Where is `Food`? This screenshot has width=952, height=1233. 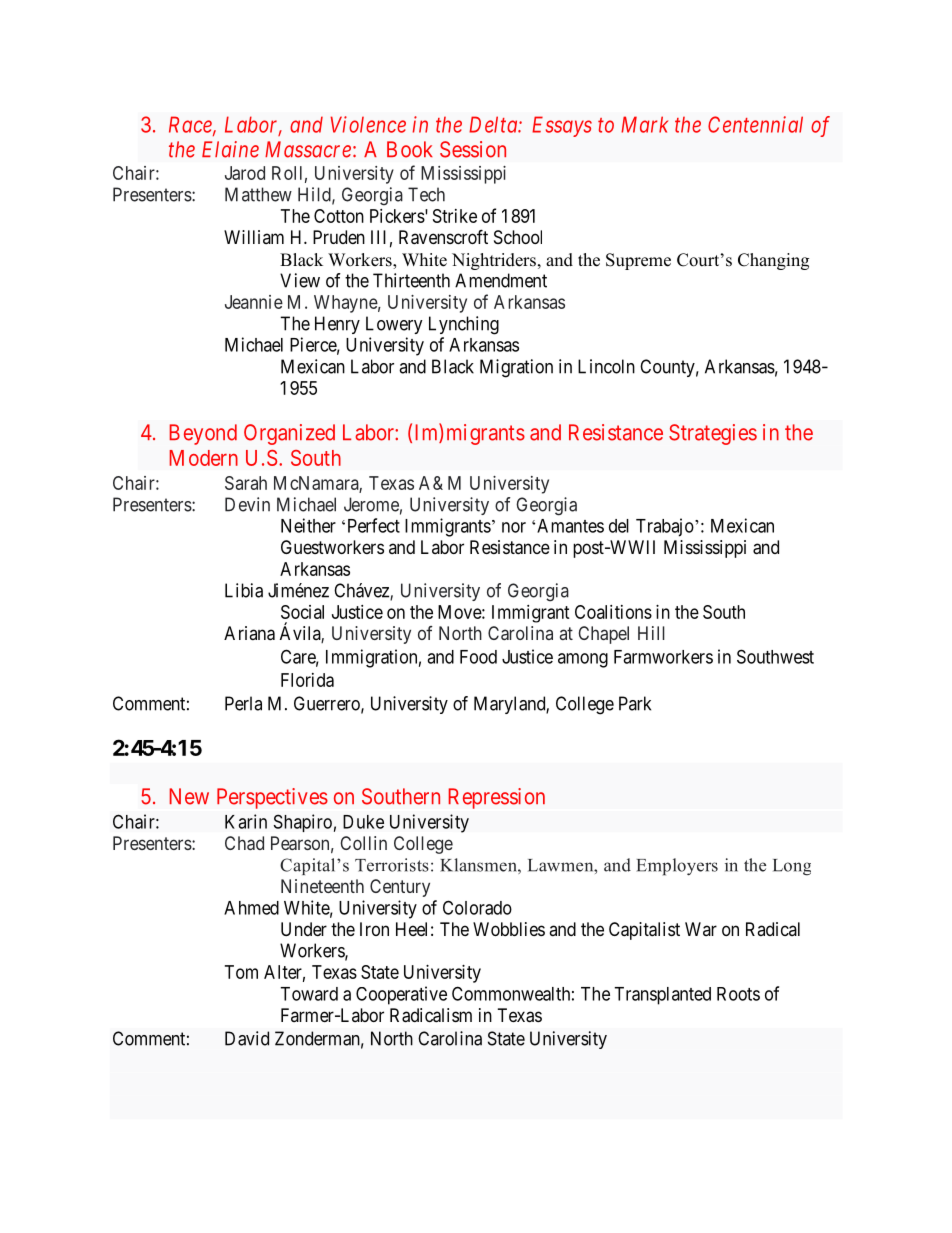
Food is located at coordinates (478, 657).
